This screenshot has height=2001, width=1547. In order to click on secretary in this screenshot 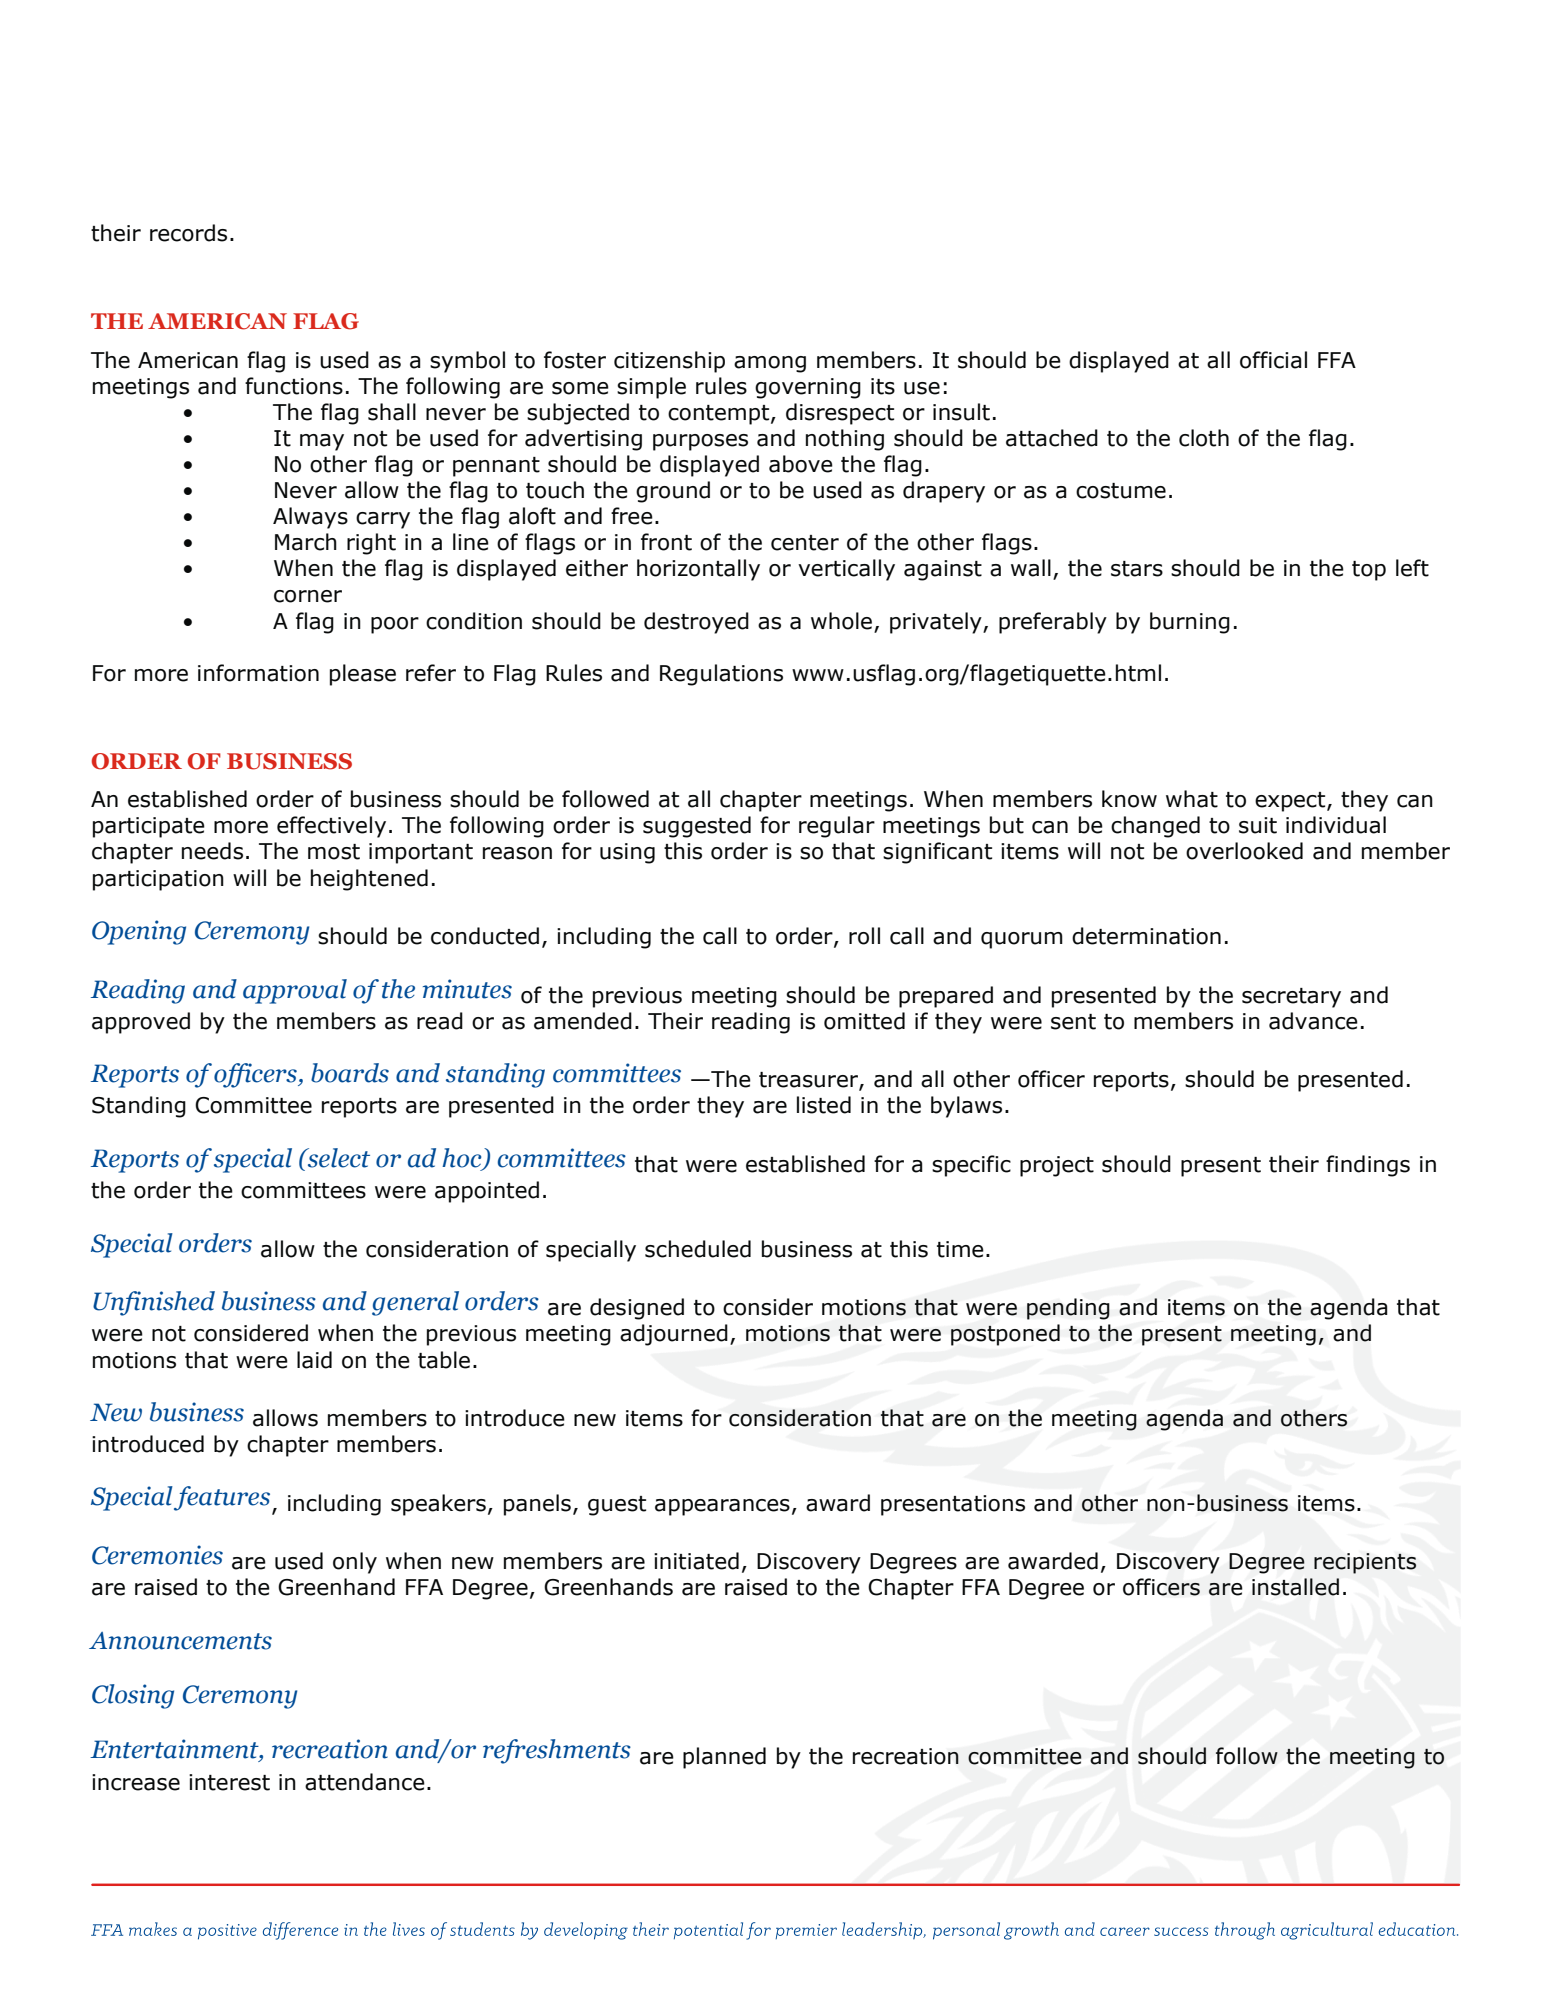, I will do `click(1291, 998)`.
